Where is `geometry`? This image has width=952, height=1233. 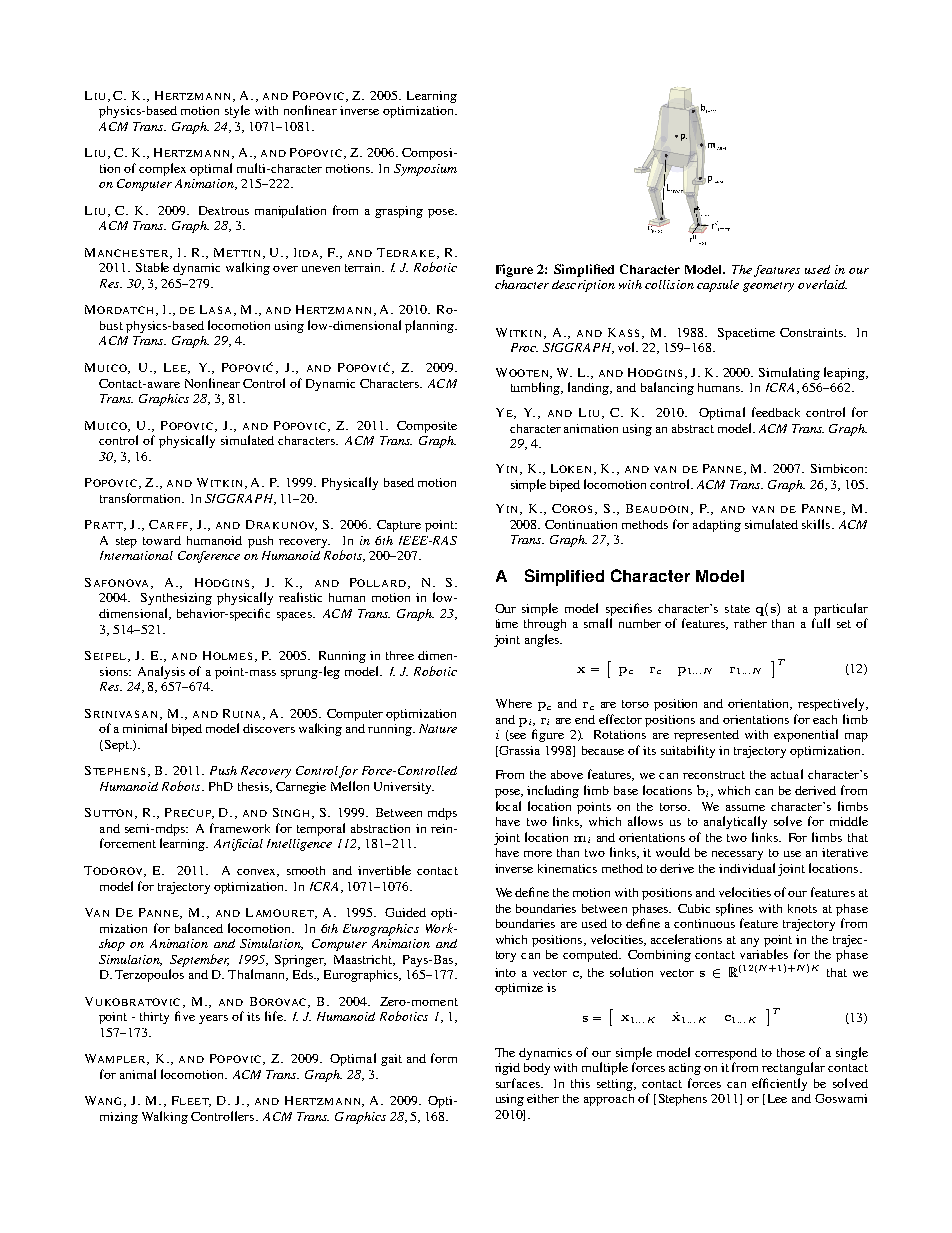 geometry is located at coordinates (768, 287).
